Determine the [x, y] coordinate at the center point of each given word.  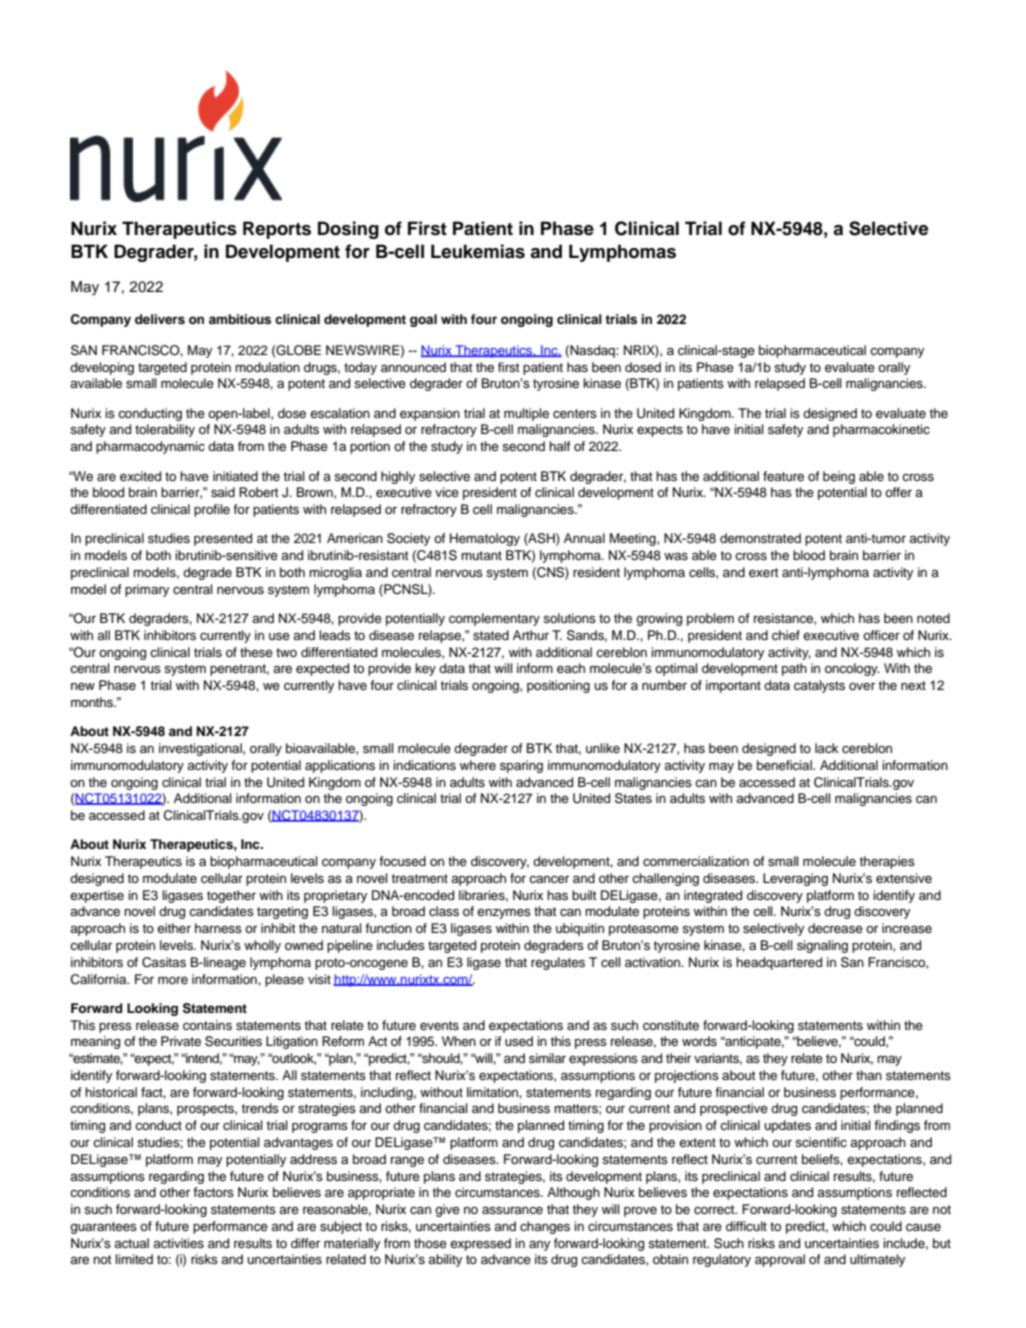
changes [545, 1227]
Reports [277, 230]
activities [178, 1243]
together [231, 896]
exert [763, 572]
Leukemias [478, 251]
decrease [835, 928]
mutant [481, 555]
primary [147, 590]
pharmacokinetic [881, 430]
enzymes [504, 913]
